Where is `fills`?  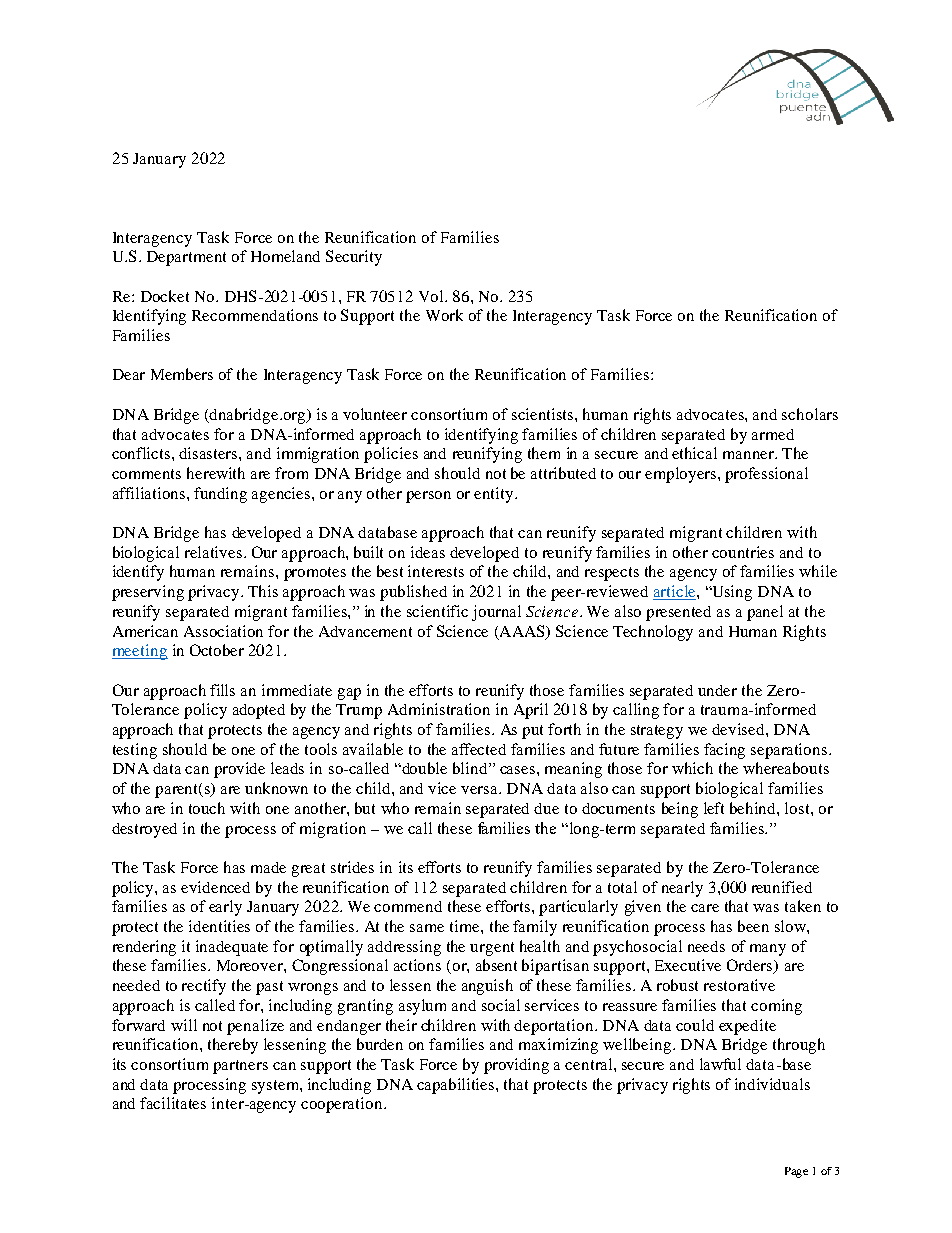 fills is located at coordinates (222, 690).
